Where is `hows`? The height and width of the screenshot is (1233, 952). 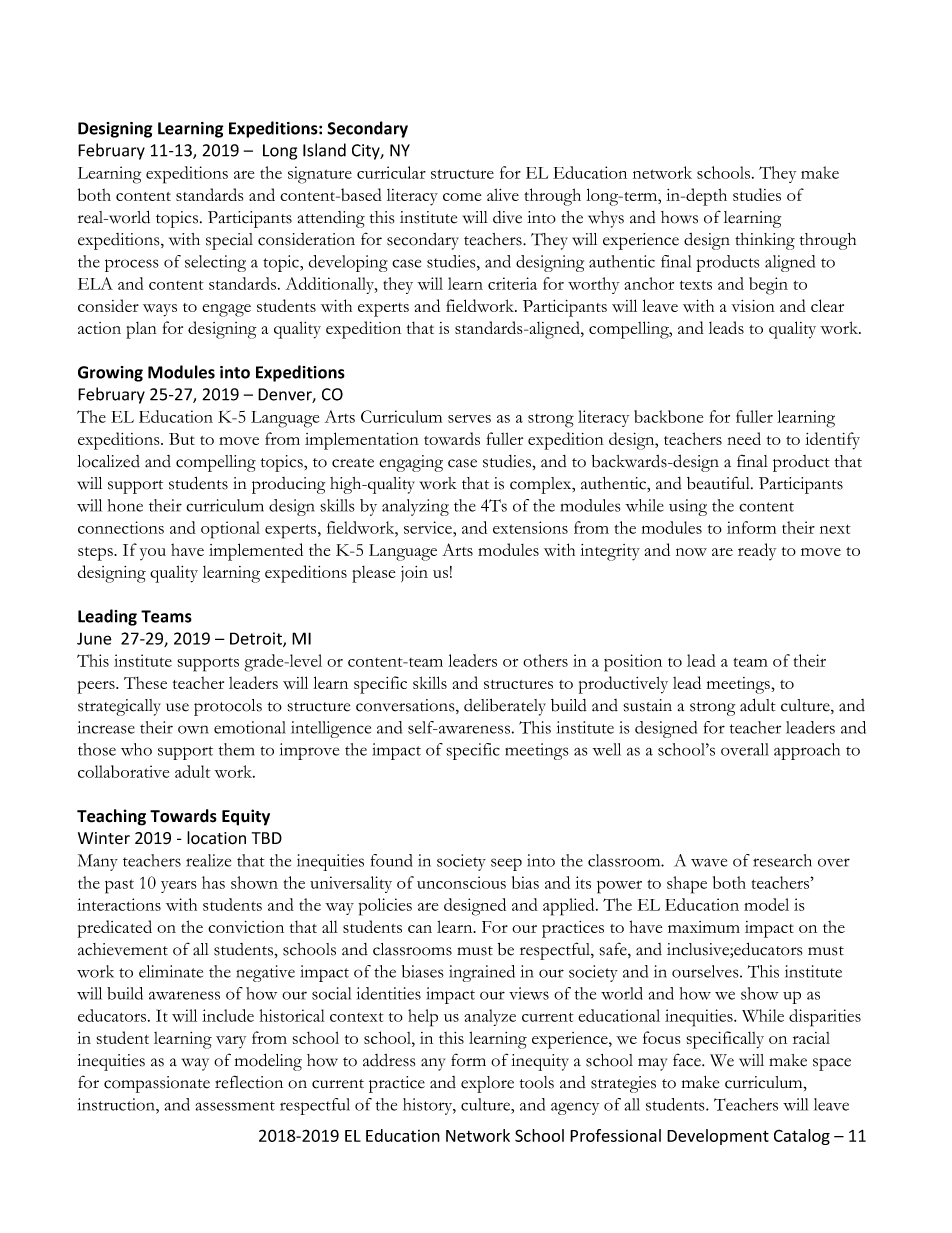 hows is located at coordinates (679, 217).
